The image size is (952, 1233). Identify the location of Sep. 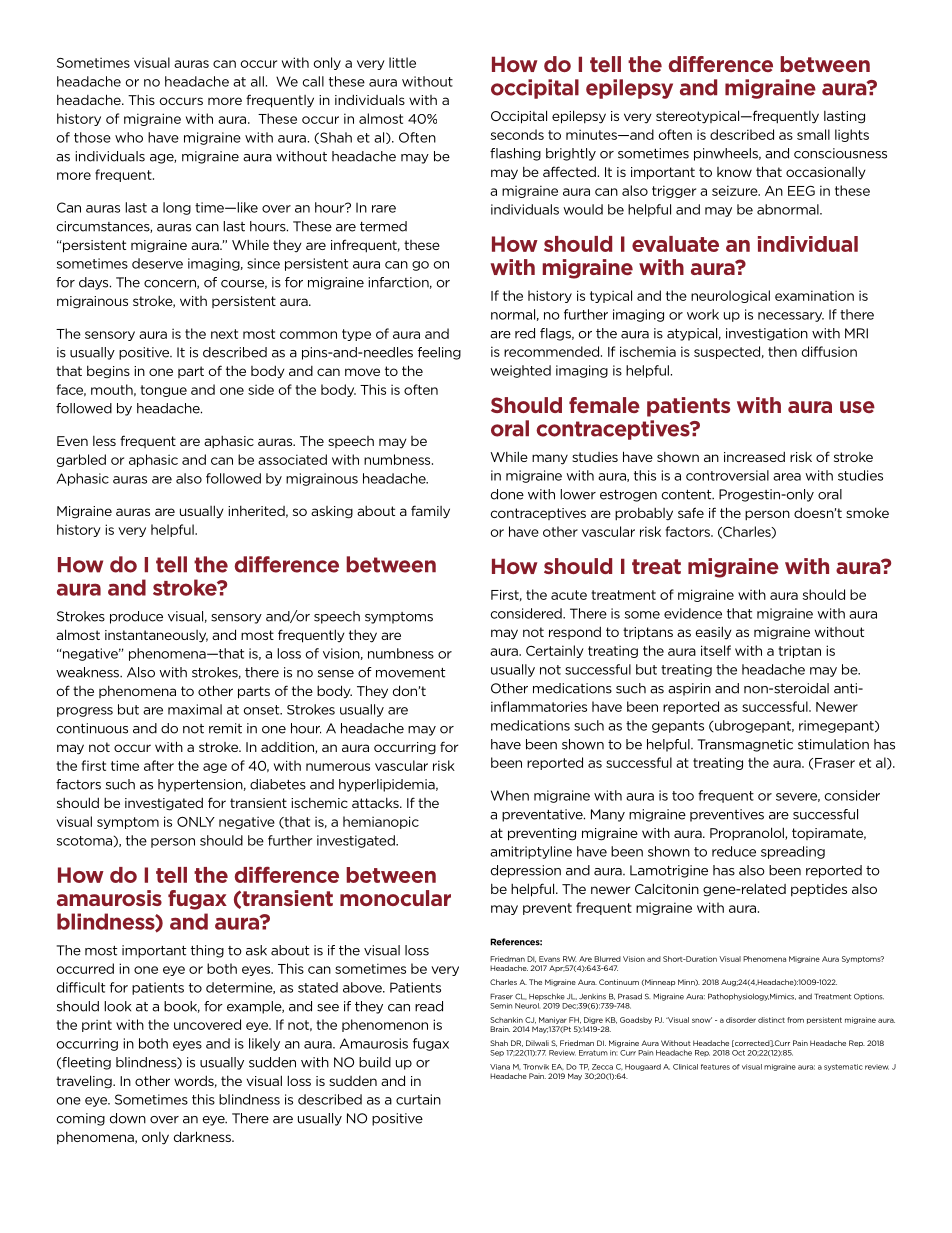
(497, 1053).
